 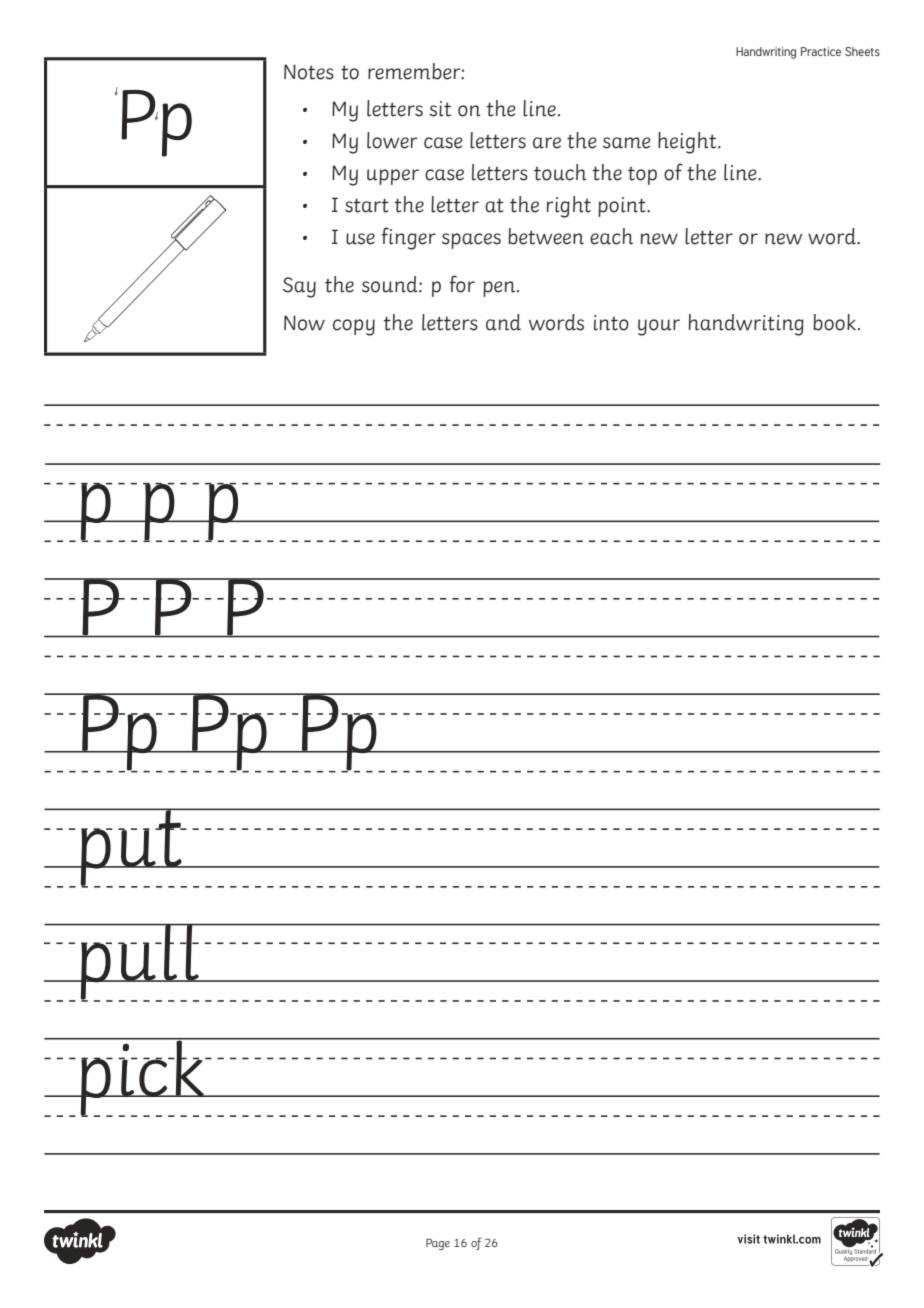 What do you see at coordinates (391, 284) in the page?
I see `sound` at bounding box center [391, 284].
